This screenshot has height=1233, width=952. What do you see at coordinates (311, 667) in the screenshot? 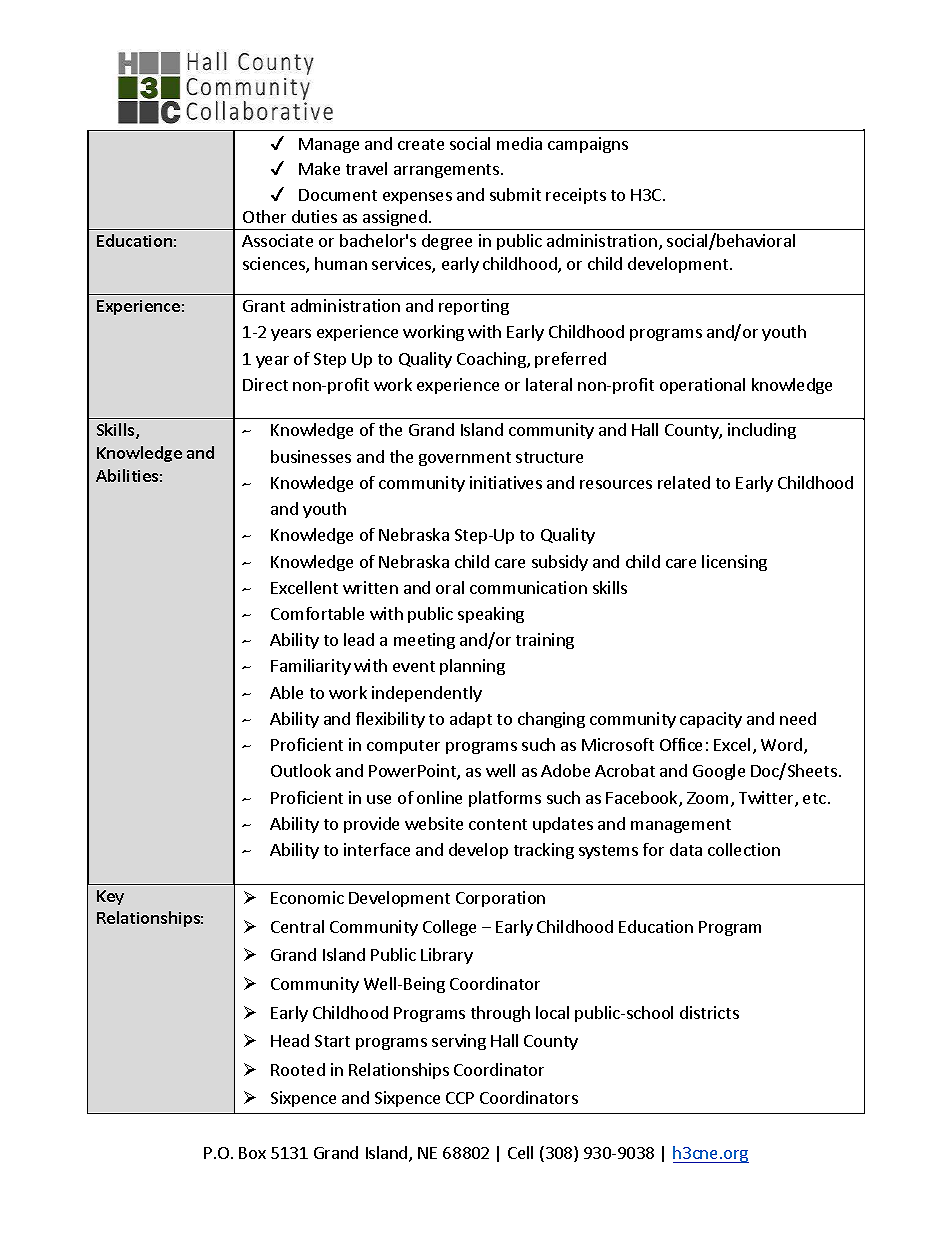
I see `Familiarity` at bounding box center [311, 667].
